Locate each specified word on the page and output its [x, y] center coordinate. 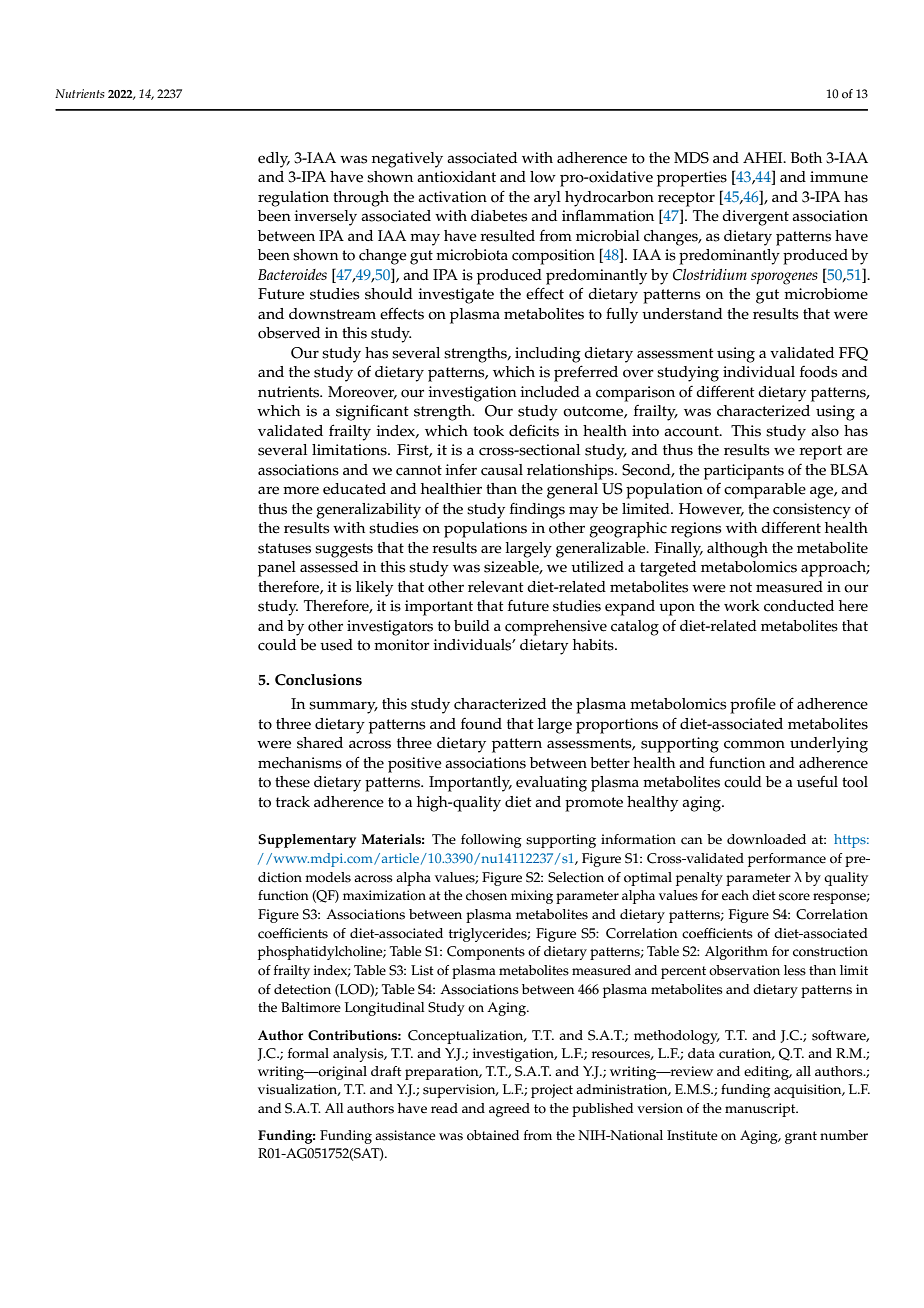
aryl [547, 199]
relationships [571, 472]
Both [806, 158]
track [293, 802]
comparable [765, 491]
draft [386, 1071]
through [361, 199]
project [552, 1091]
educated [354, 489]
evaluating [551, 784]
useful [817, 782]
